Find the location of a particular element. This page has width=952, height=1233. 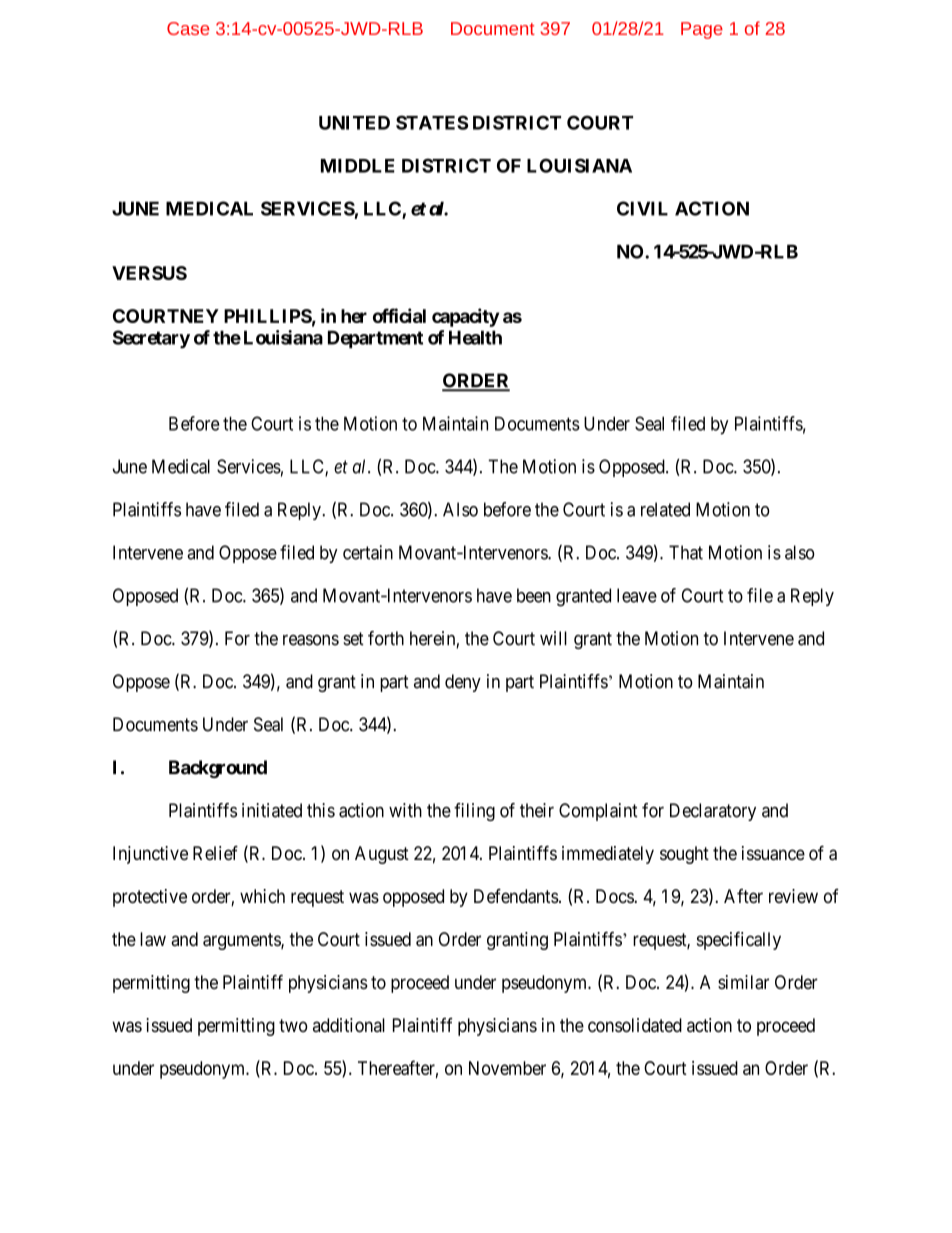

Case is located at coordinates (188, 28).
